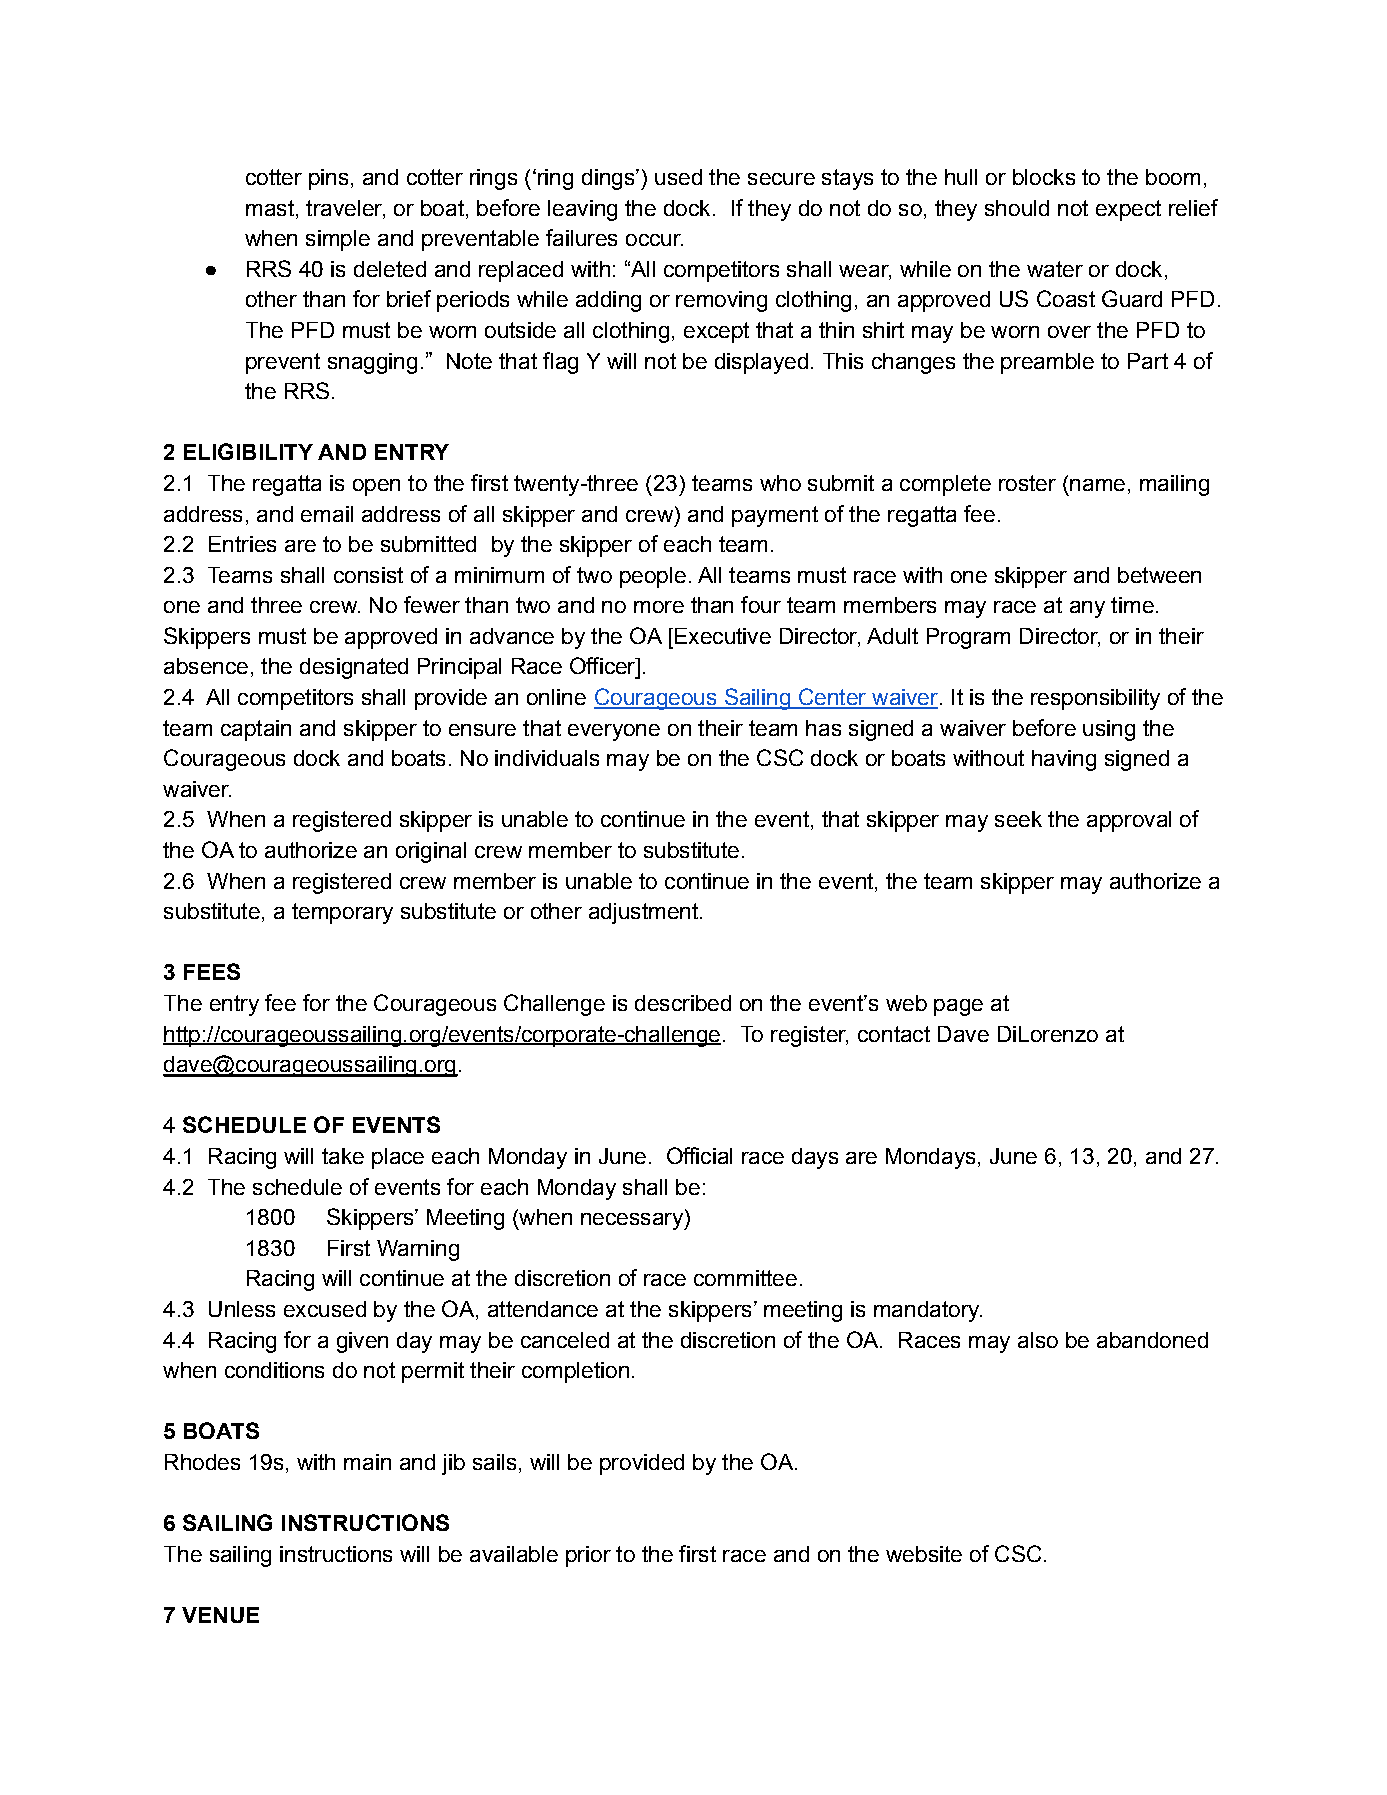 This screenshot has width=1387, height=1795. I want to click on VENUE, so click(220, 1615).
